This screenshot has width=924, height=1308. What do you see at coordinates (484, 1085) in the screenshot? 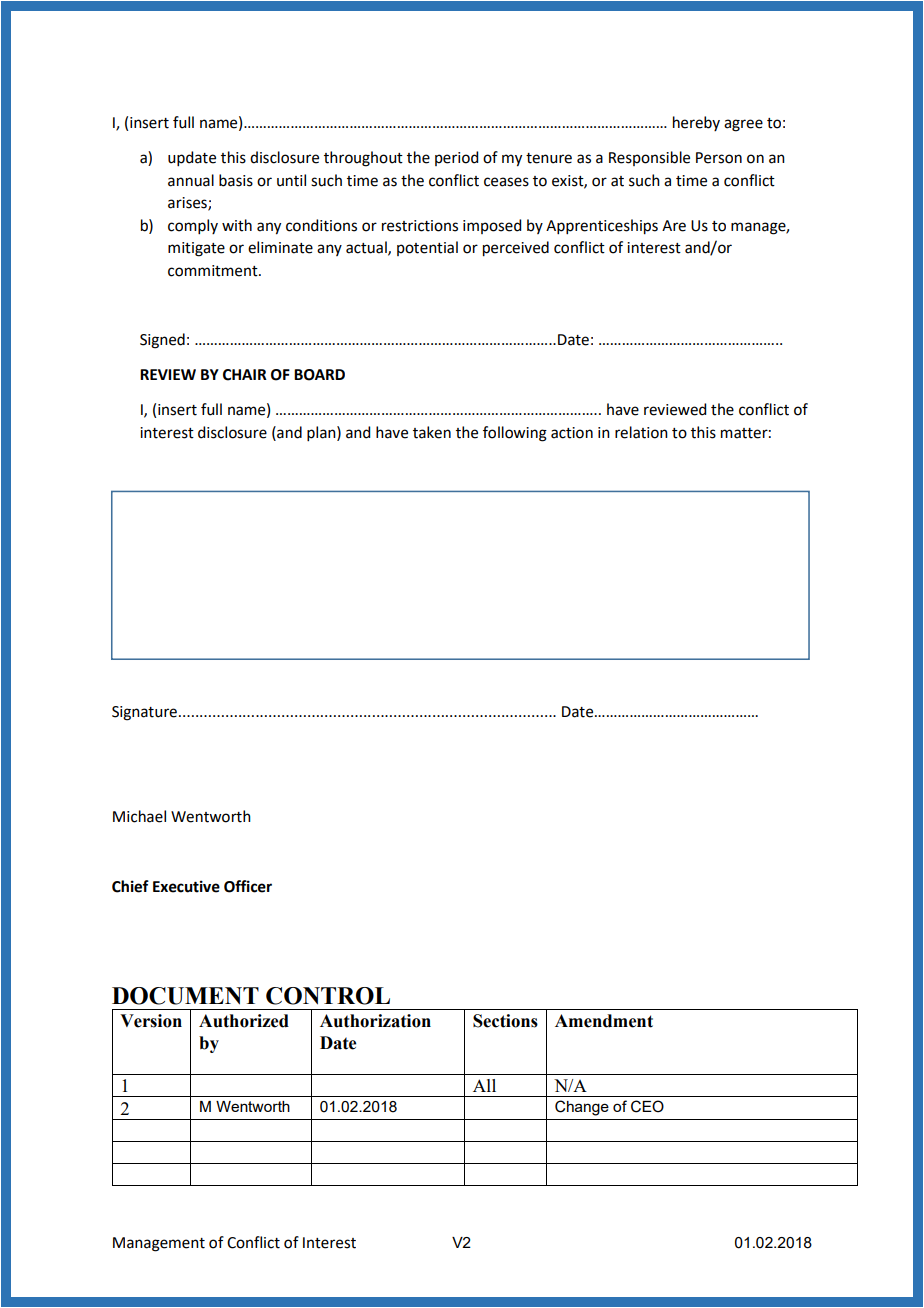
I see `All` at bounding box center [484, 1085].
